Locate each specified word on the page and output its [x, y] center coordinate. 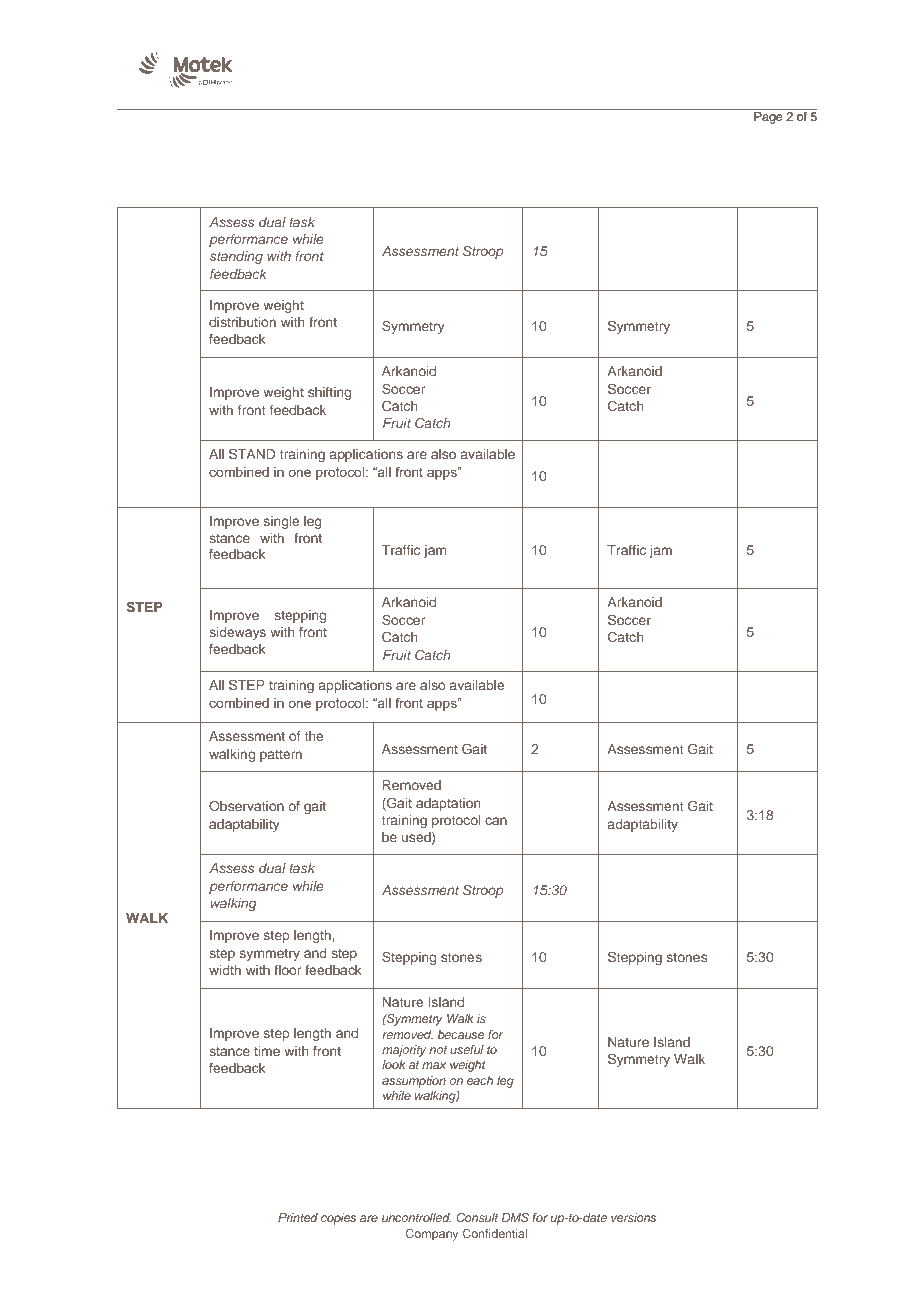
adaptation [448, 804]
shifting [329, 393]
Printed [298, 1217]
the [314, 736]
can [496, 821]
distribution [242, 322]
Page [768, 117]
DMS [515, 1217]
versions [633, 1217]
